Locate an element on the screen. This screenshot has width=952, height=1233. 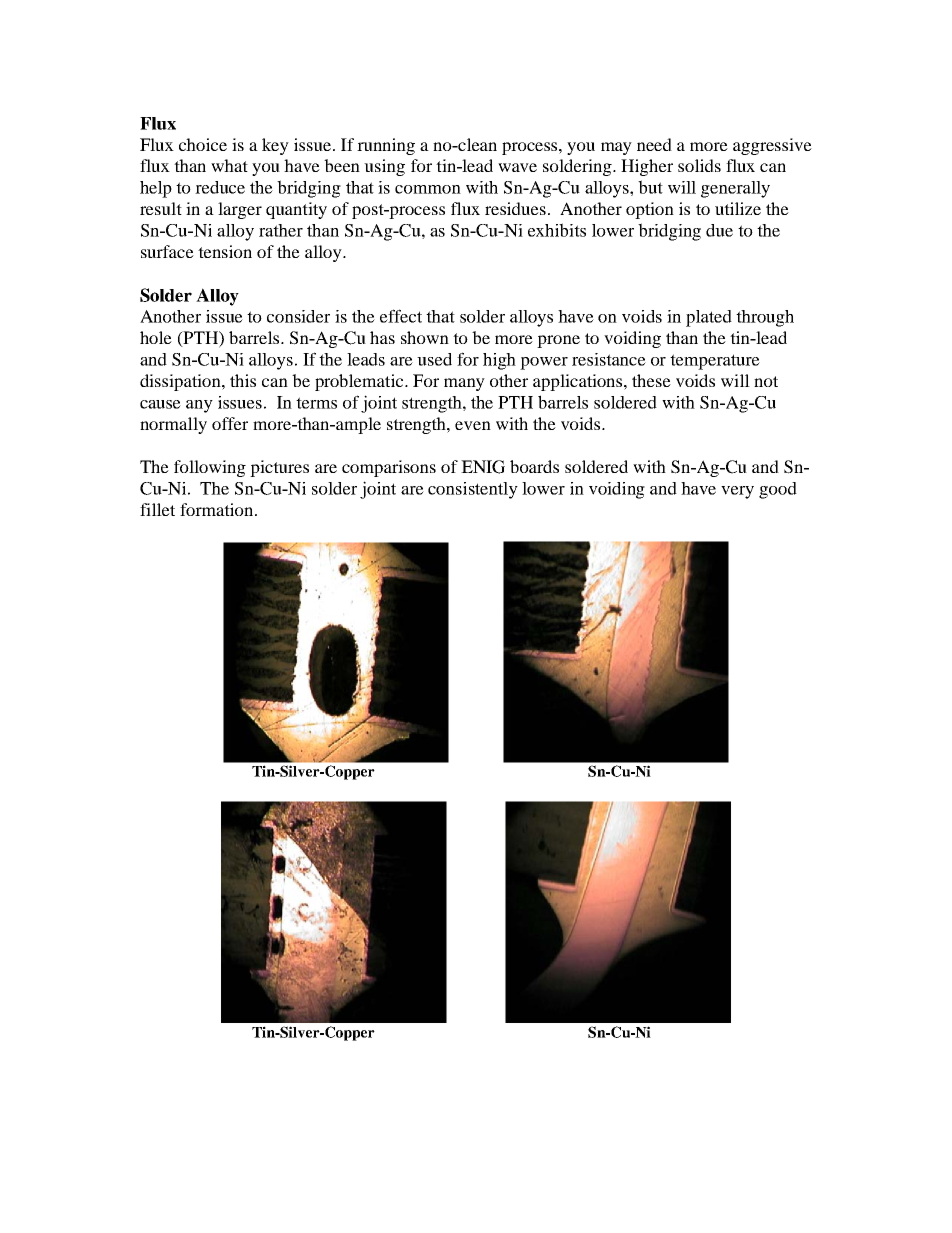
what is located at coordinates (229, 165).
